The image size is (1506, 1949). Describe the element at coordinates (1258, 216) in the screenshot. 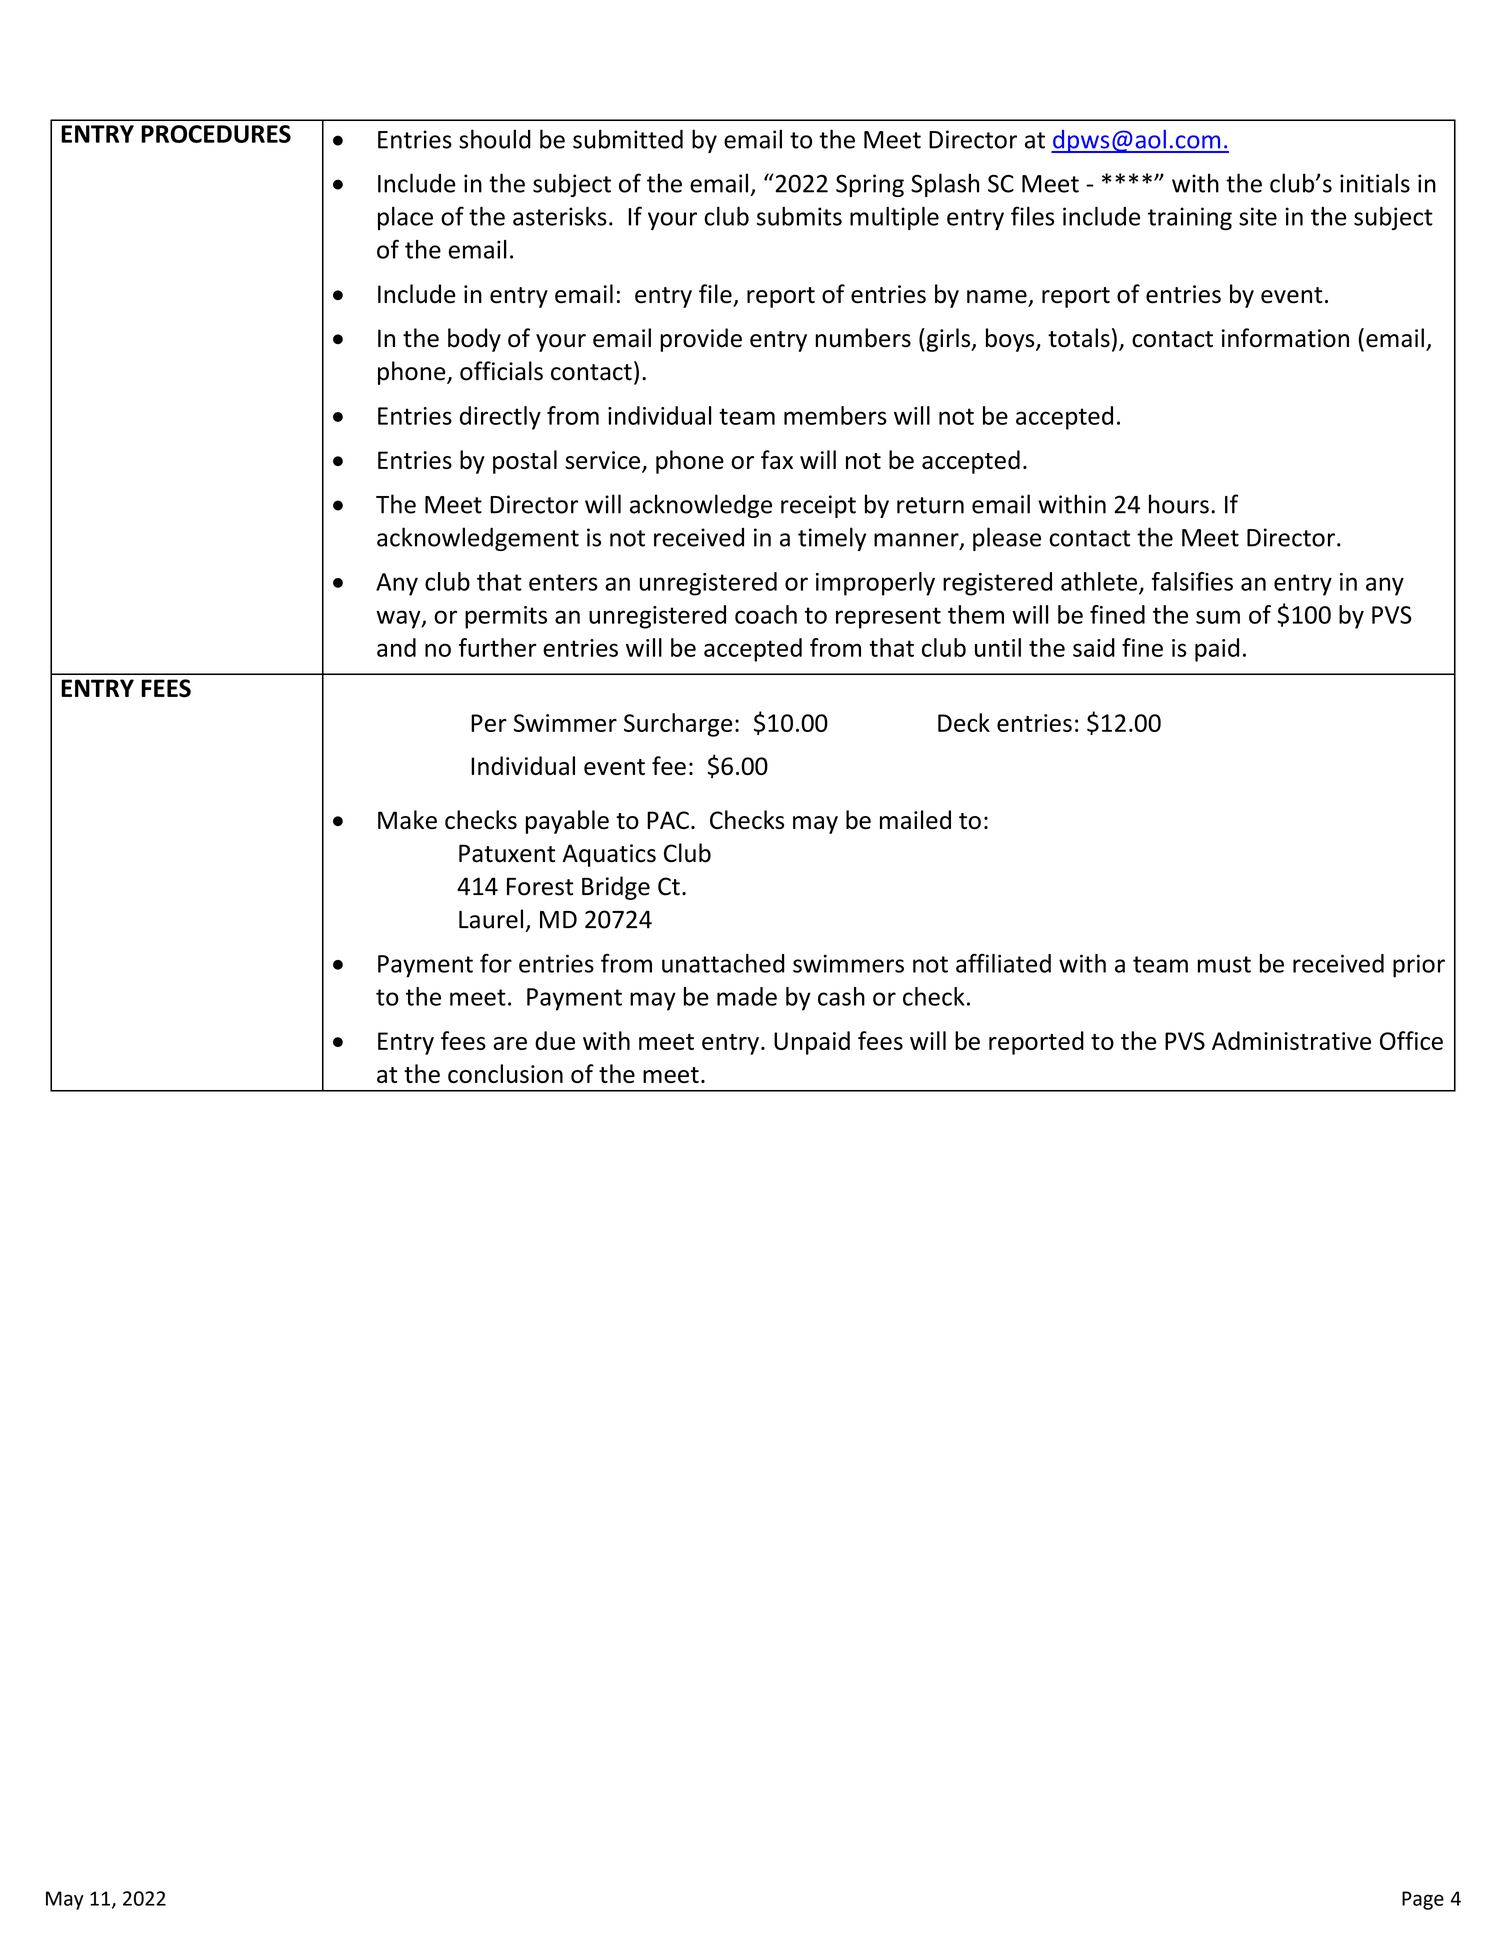

I see `site` at that location.
